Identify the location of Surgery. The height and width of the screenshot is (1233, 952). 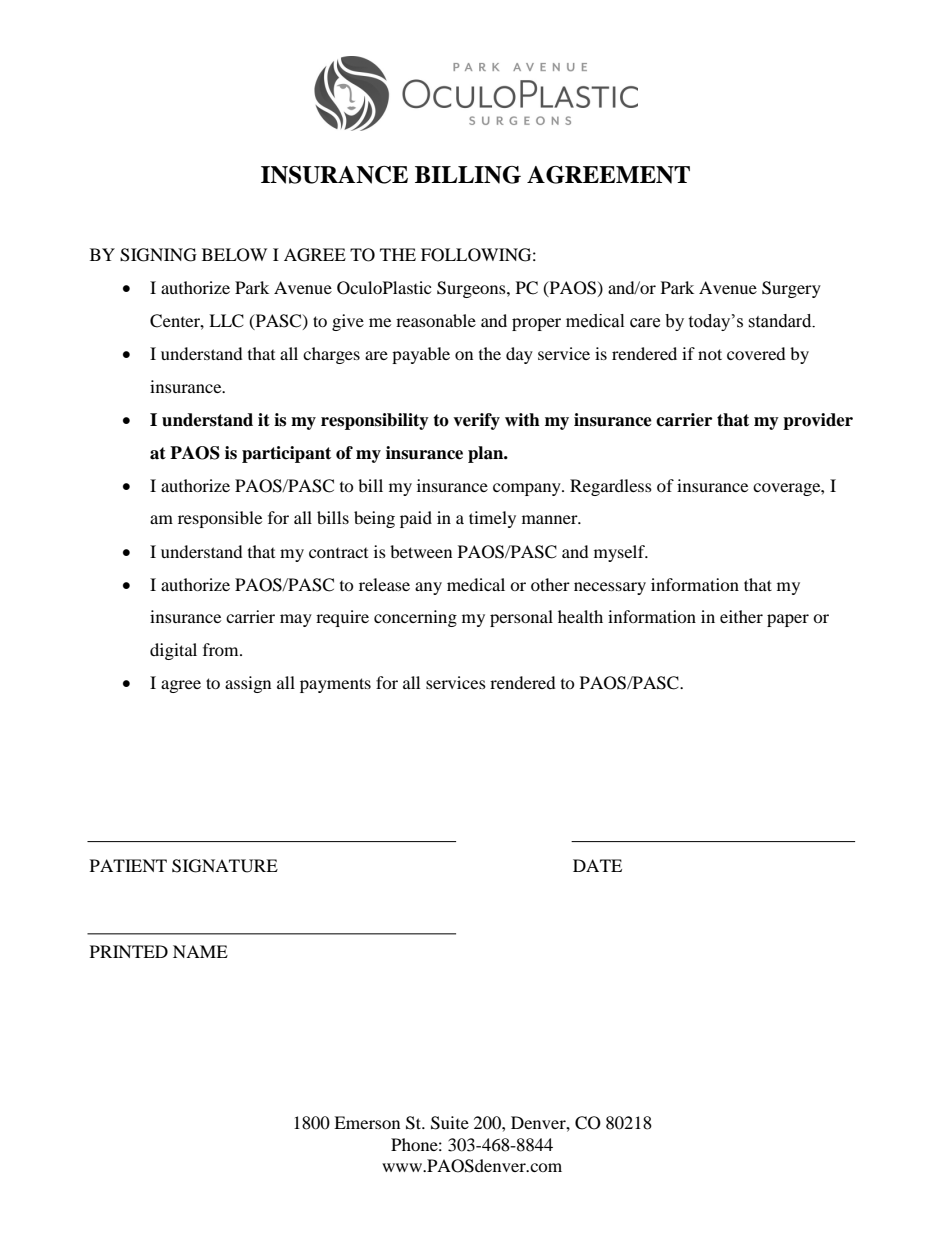
(791, 289).
